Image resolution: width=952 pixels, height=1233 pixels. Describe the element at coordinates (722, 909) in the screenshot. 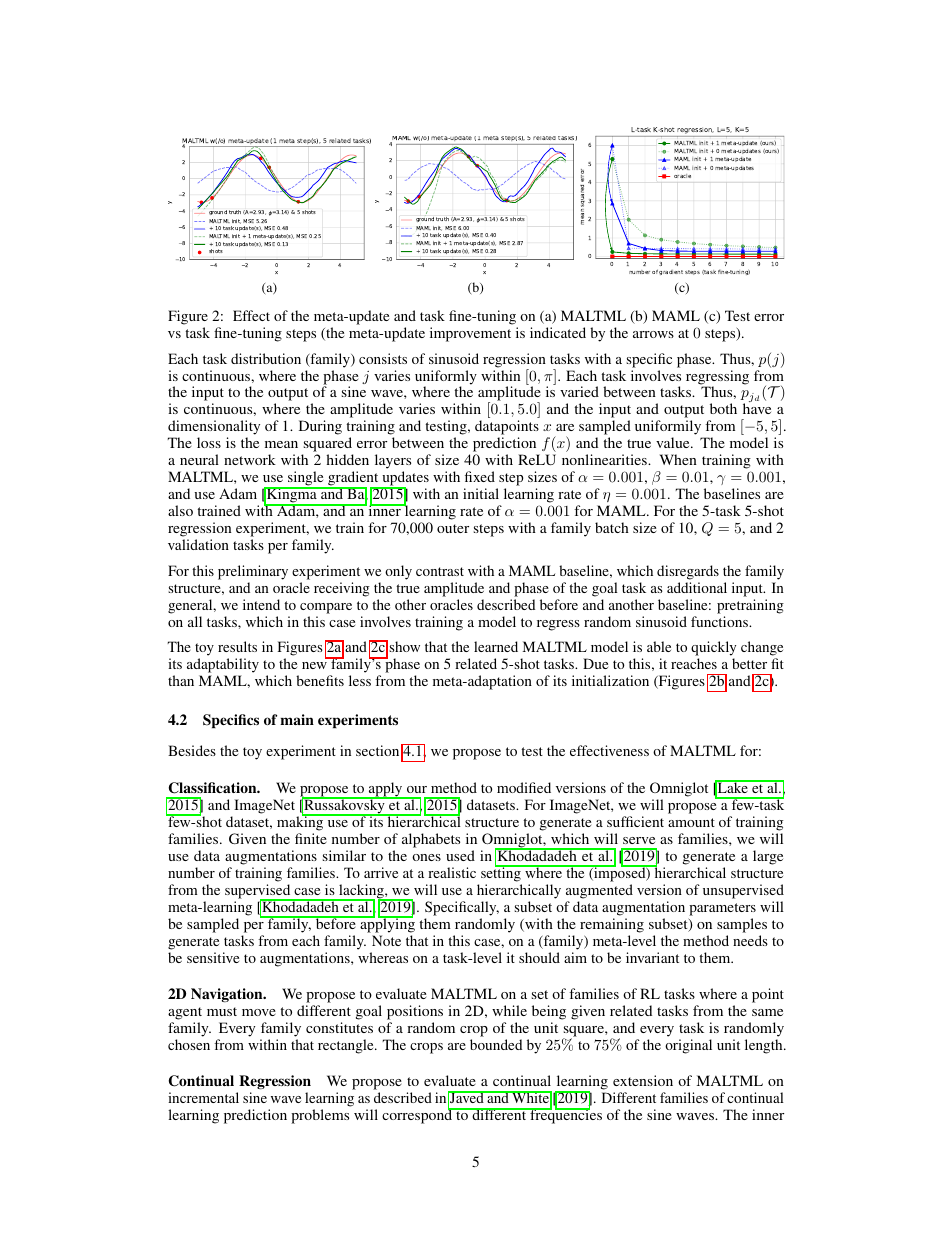

I see `parameters` at that location.
